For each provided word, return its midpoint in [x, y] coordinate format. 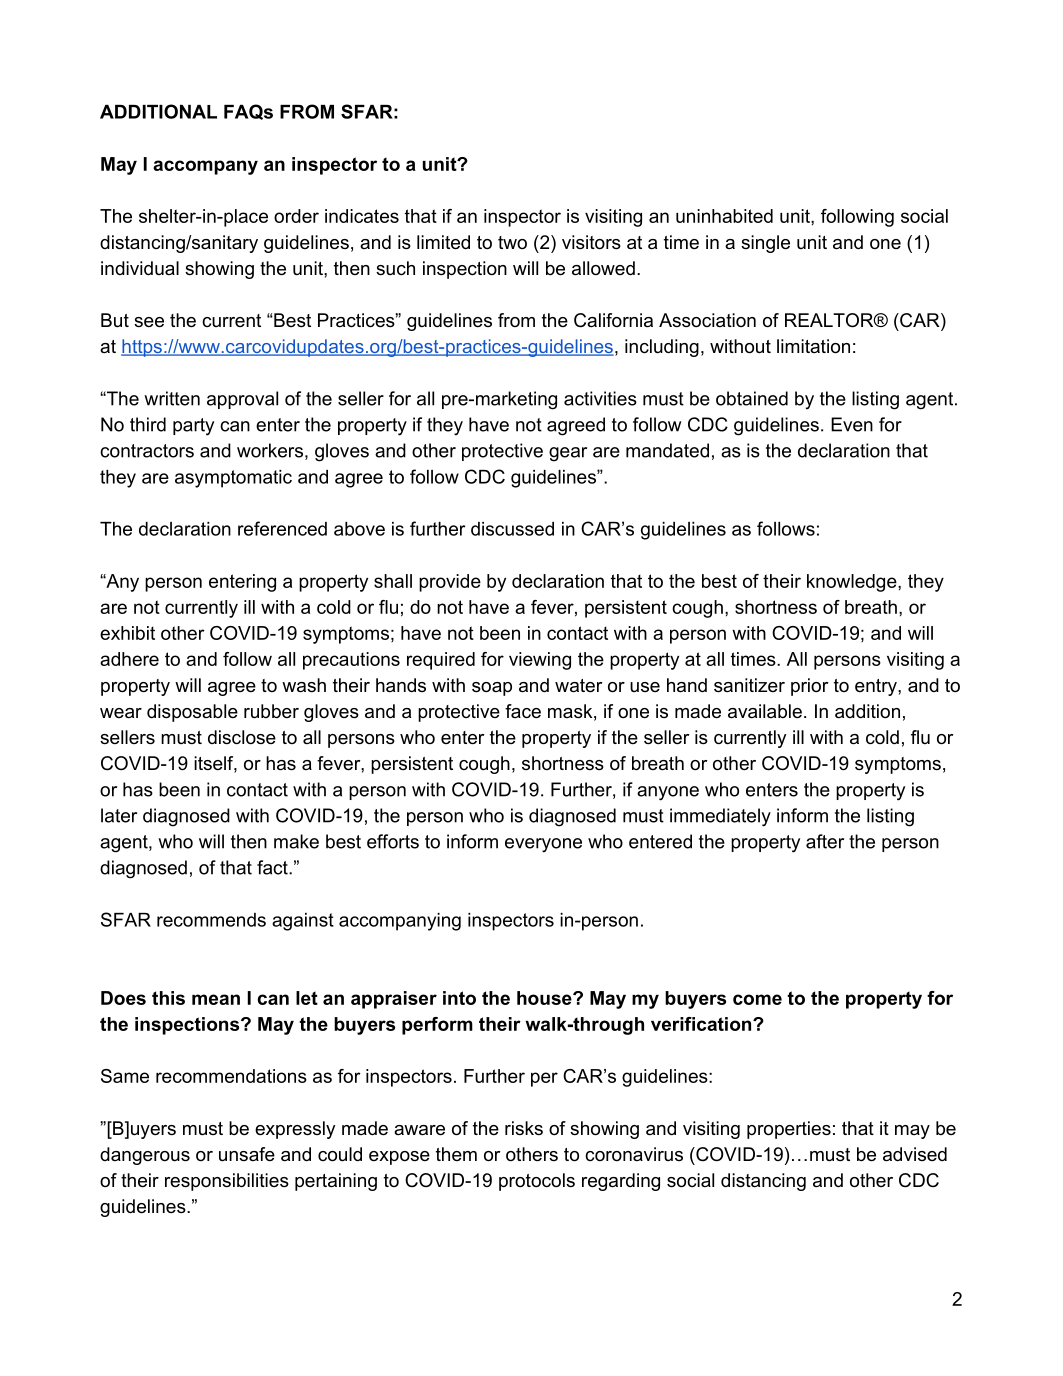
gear [568, 454]
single [765, 244]
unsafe [247, 1154]
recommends [211, 920]
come [757, 999]
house [545, 998]
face [523, 711]
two [512, 242]
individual [140, 268]
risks [524, 1128]
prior [809, 687]
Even [852, 424]
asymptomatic [233, 479]
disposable [192, 713]
